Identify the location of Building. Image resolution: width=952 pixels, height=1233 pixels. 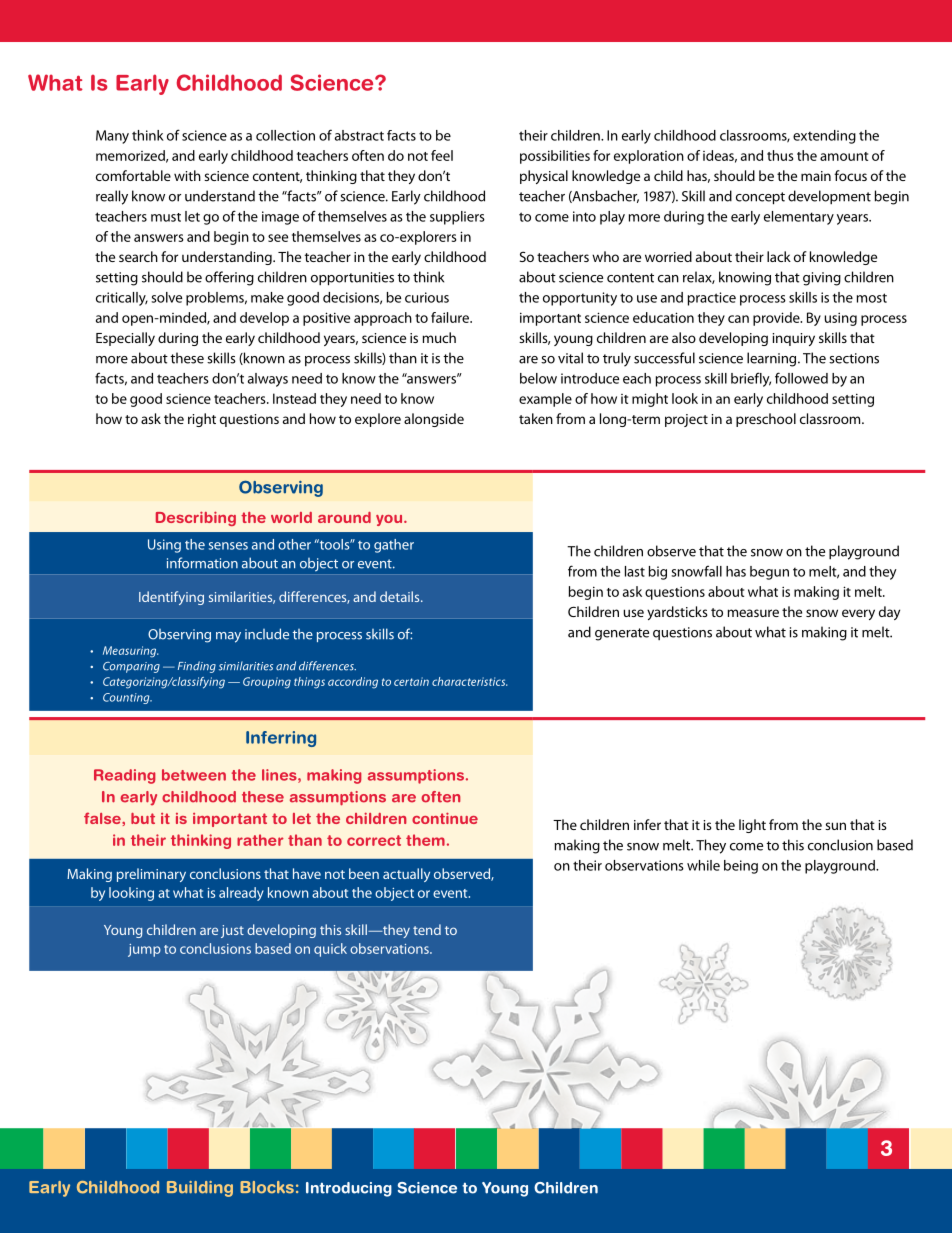
(200, 1189).
